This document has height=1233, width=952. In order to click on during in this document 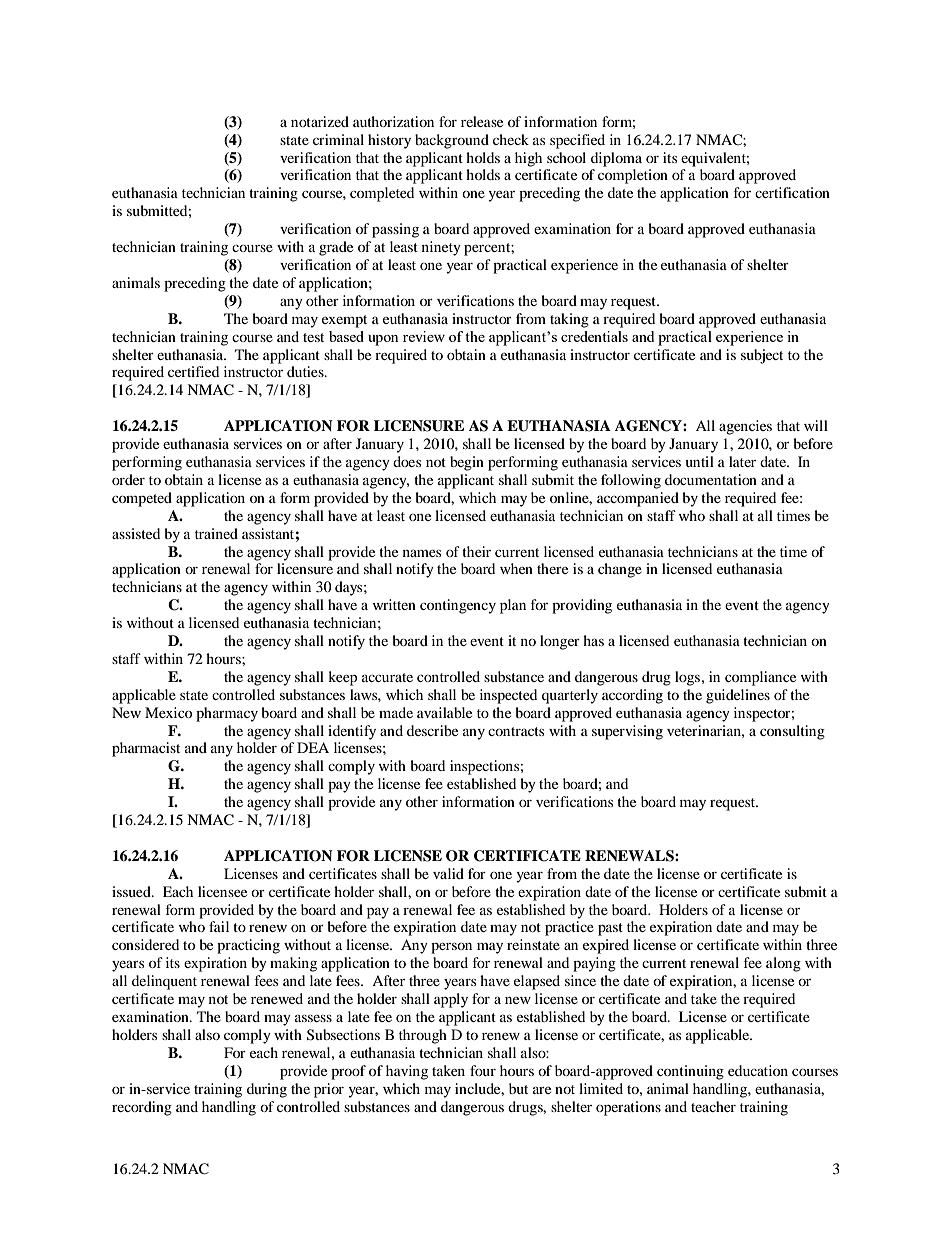, I will do `click(267, 1090)`.
